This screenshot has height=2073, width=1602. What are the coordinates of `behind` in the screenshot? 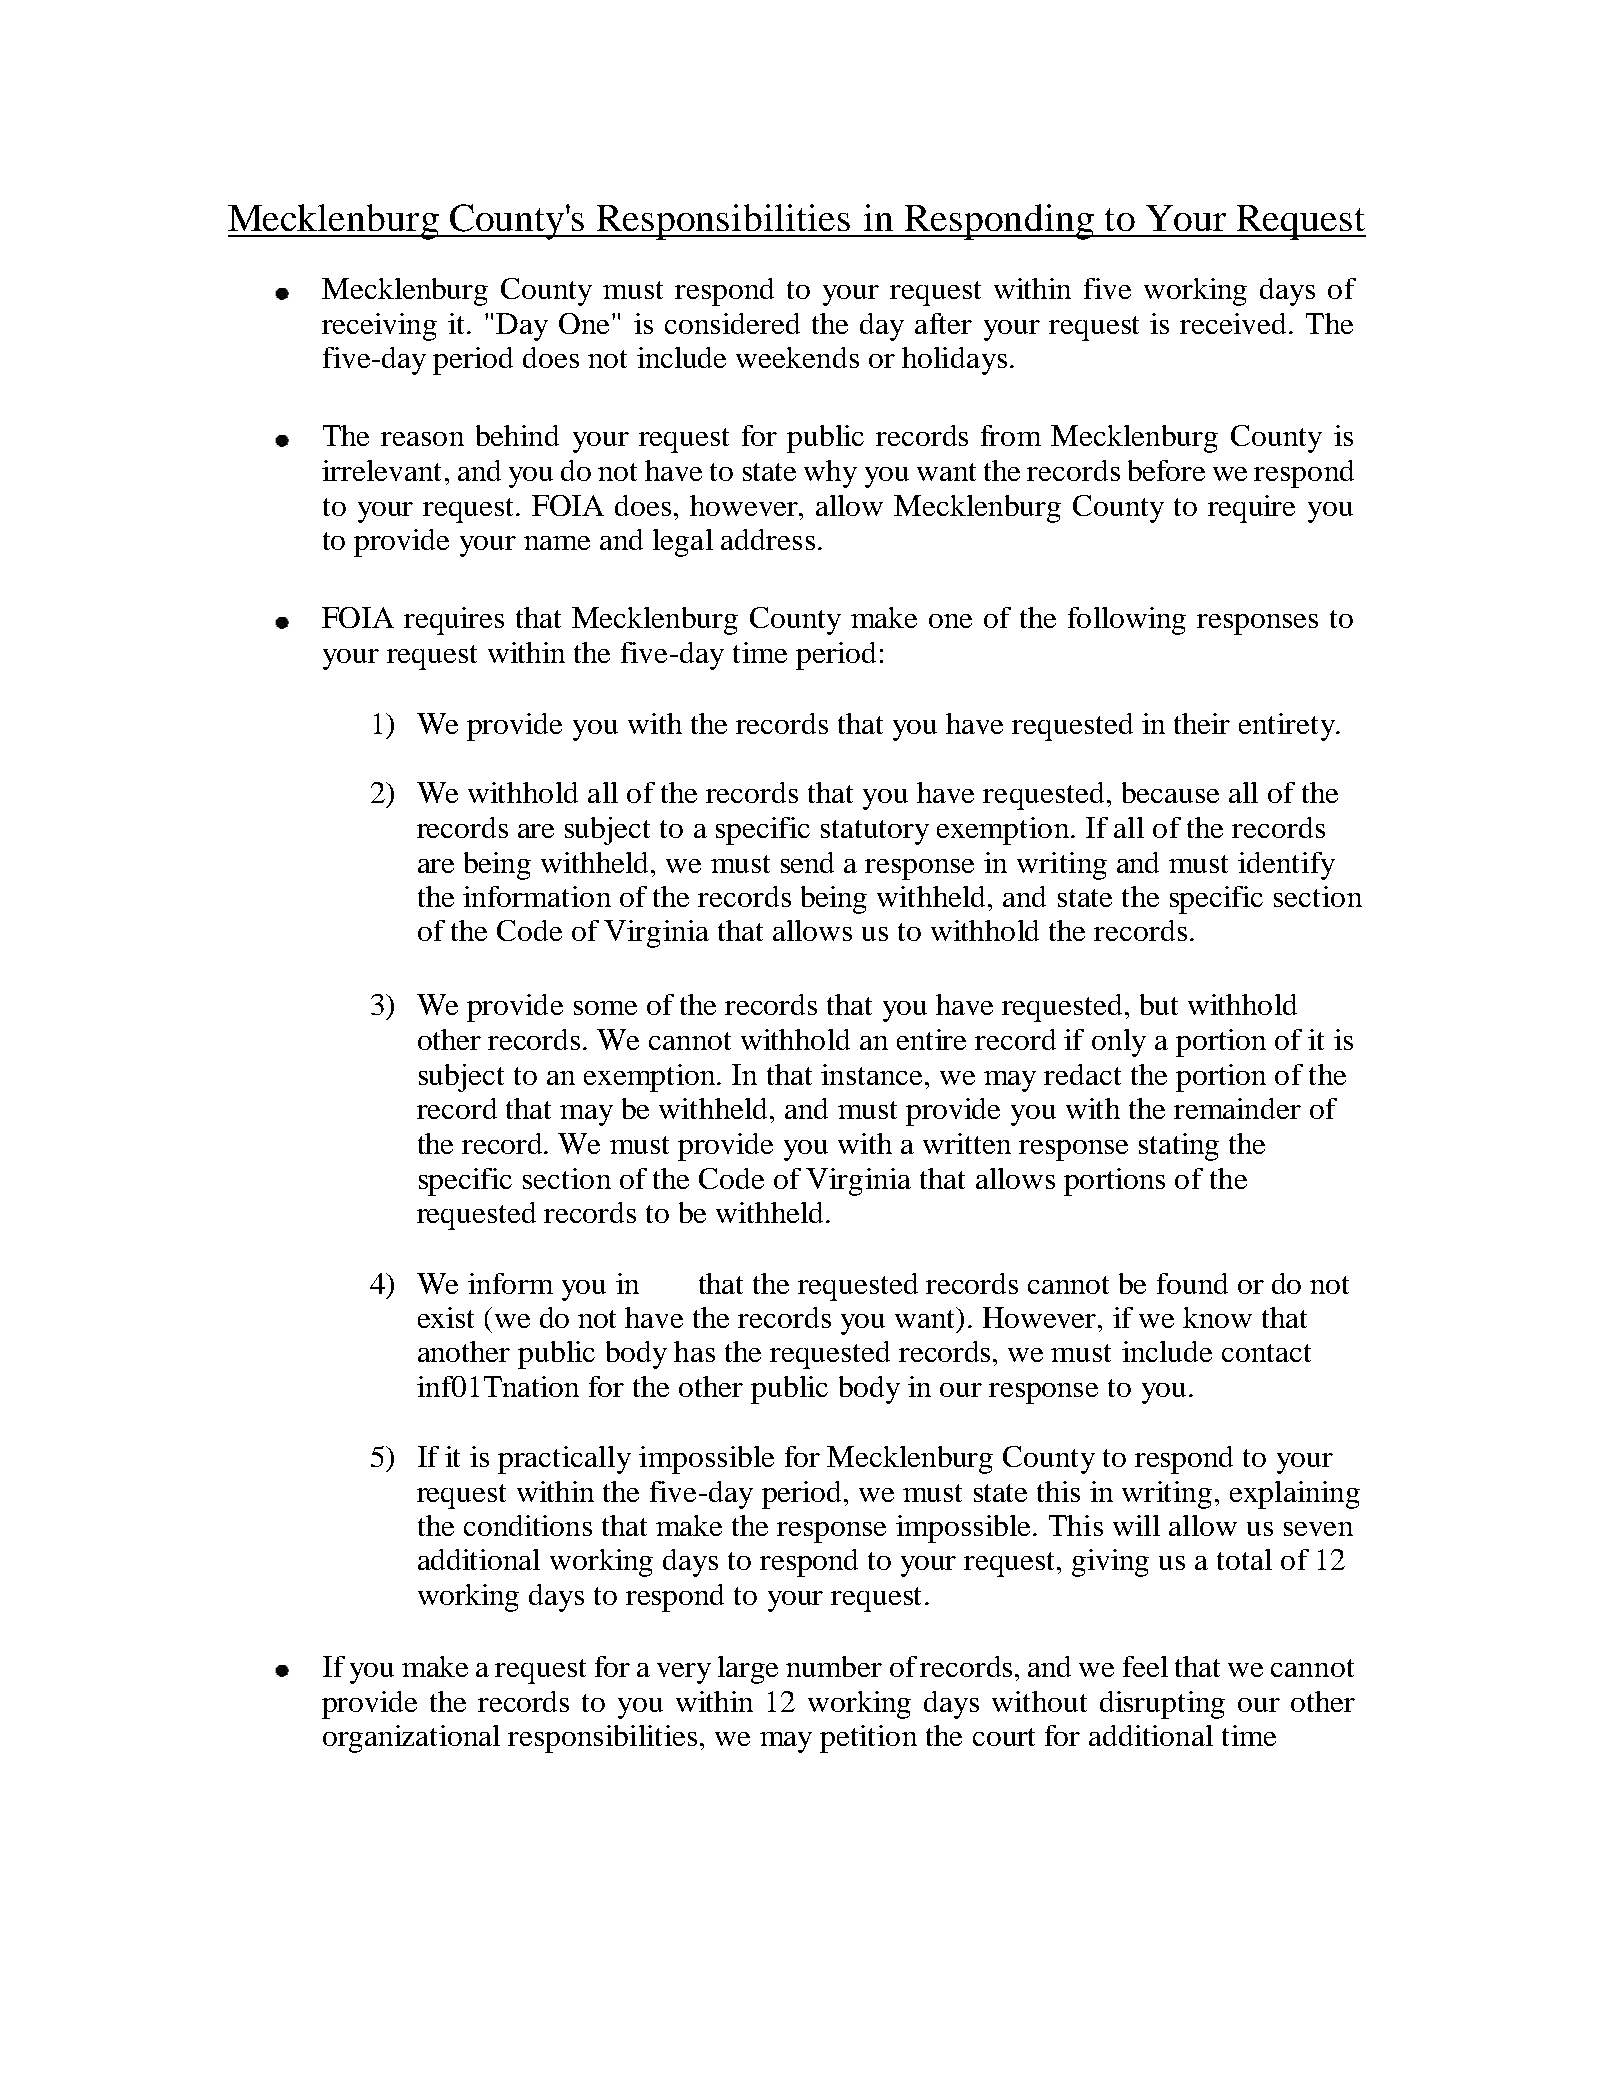 It's located at (517, 435).
